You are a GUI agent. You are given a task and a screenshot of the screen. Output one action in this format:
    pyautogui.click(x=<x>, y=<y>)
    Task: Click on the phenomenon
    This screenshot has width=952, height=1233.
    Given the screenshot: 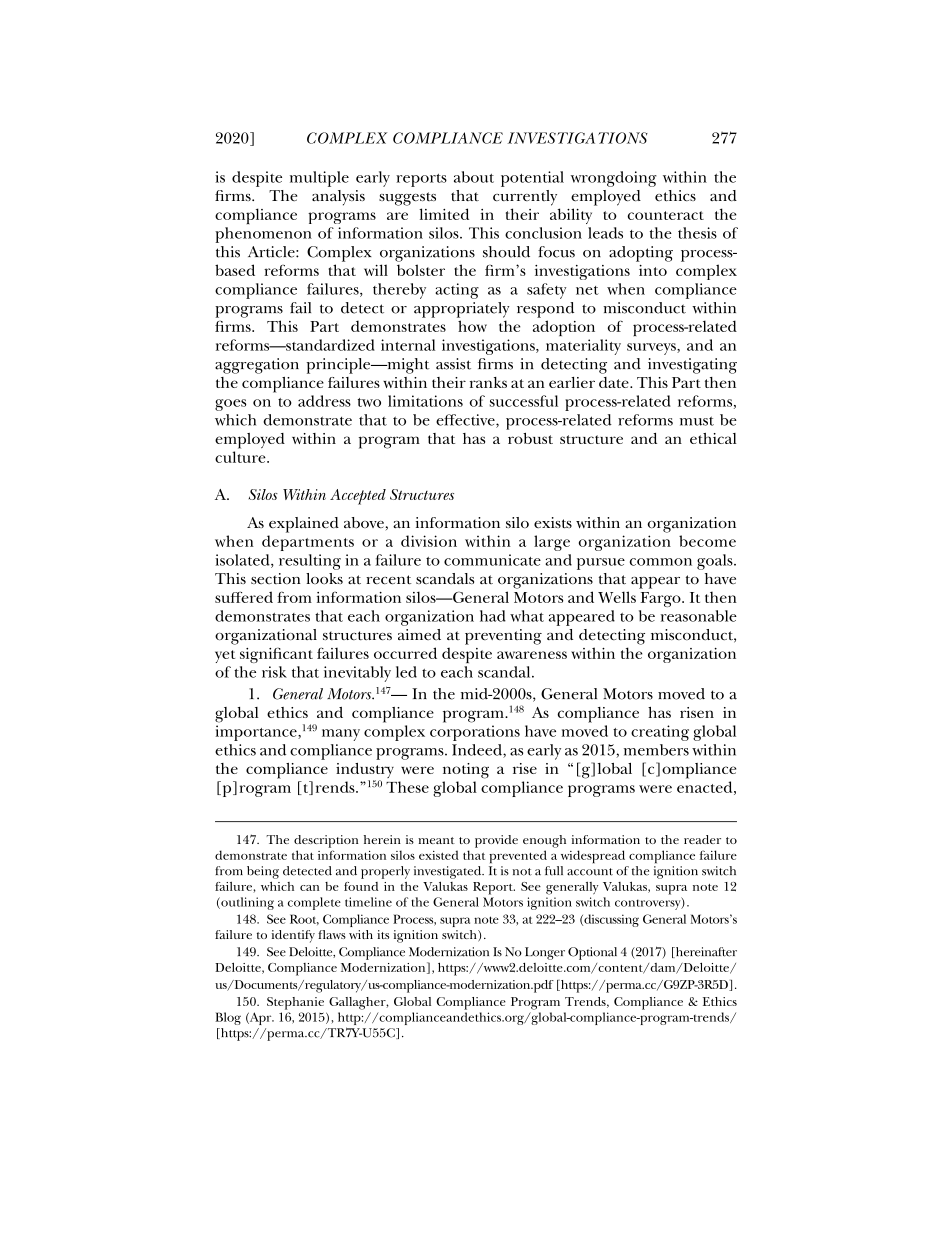 What is the action you would take?
    pyautogui.click(x=263, y=235)
